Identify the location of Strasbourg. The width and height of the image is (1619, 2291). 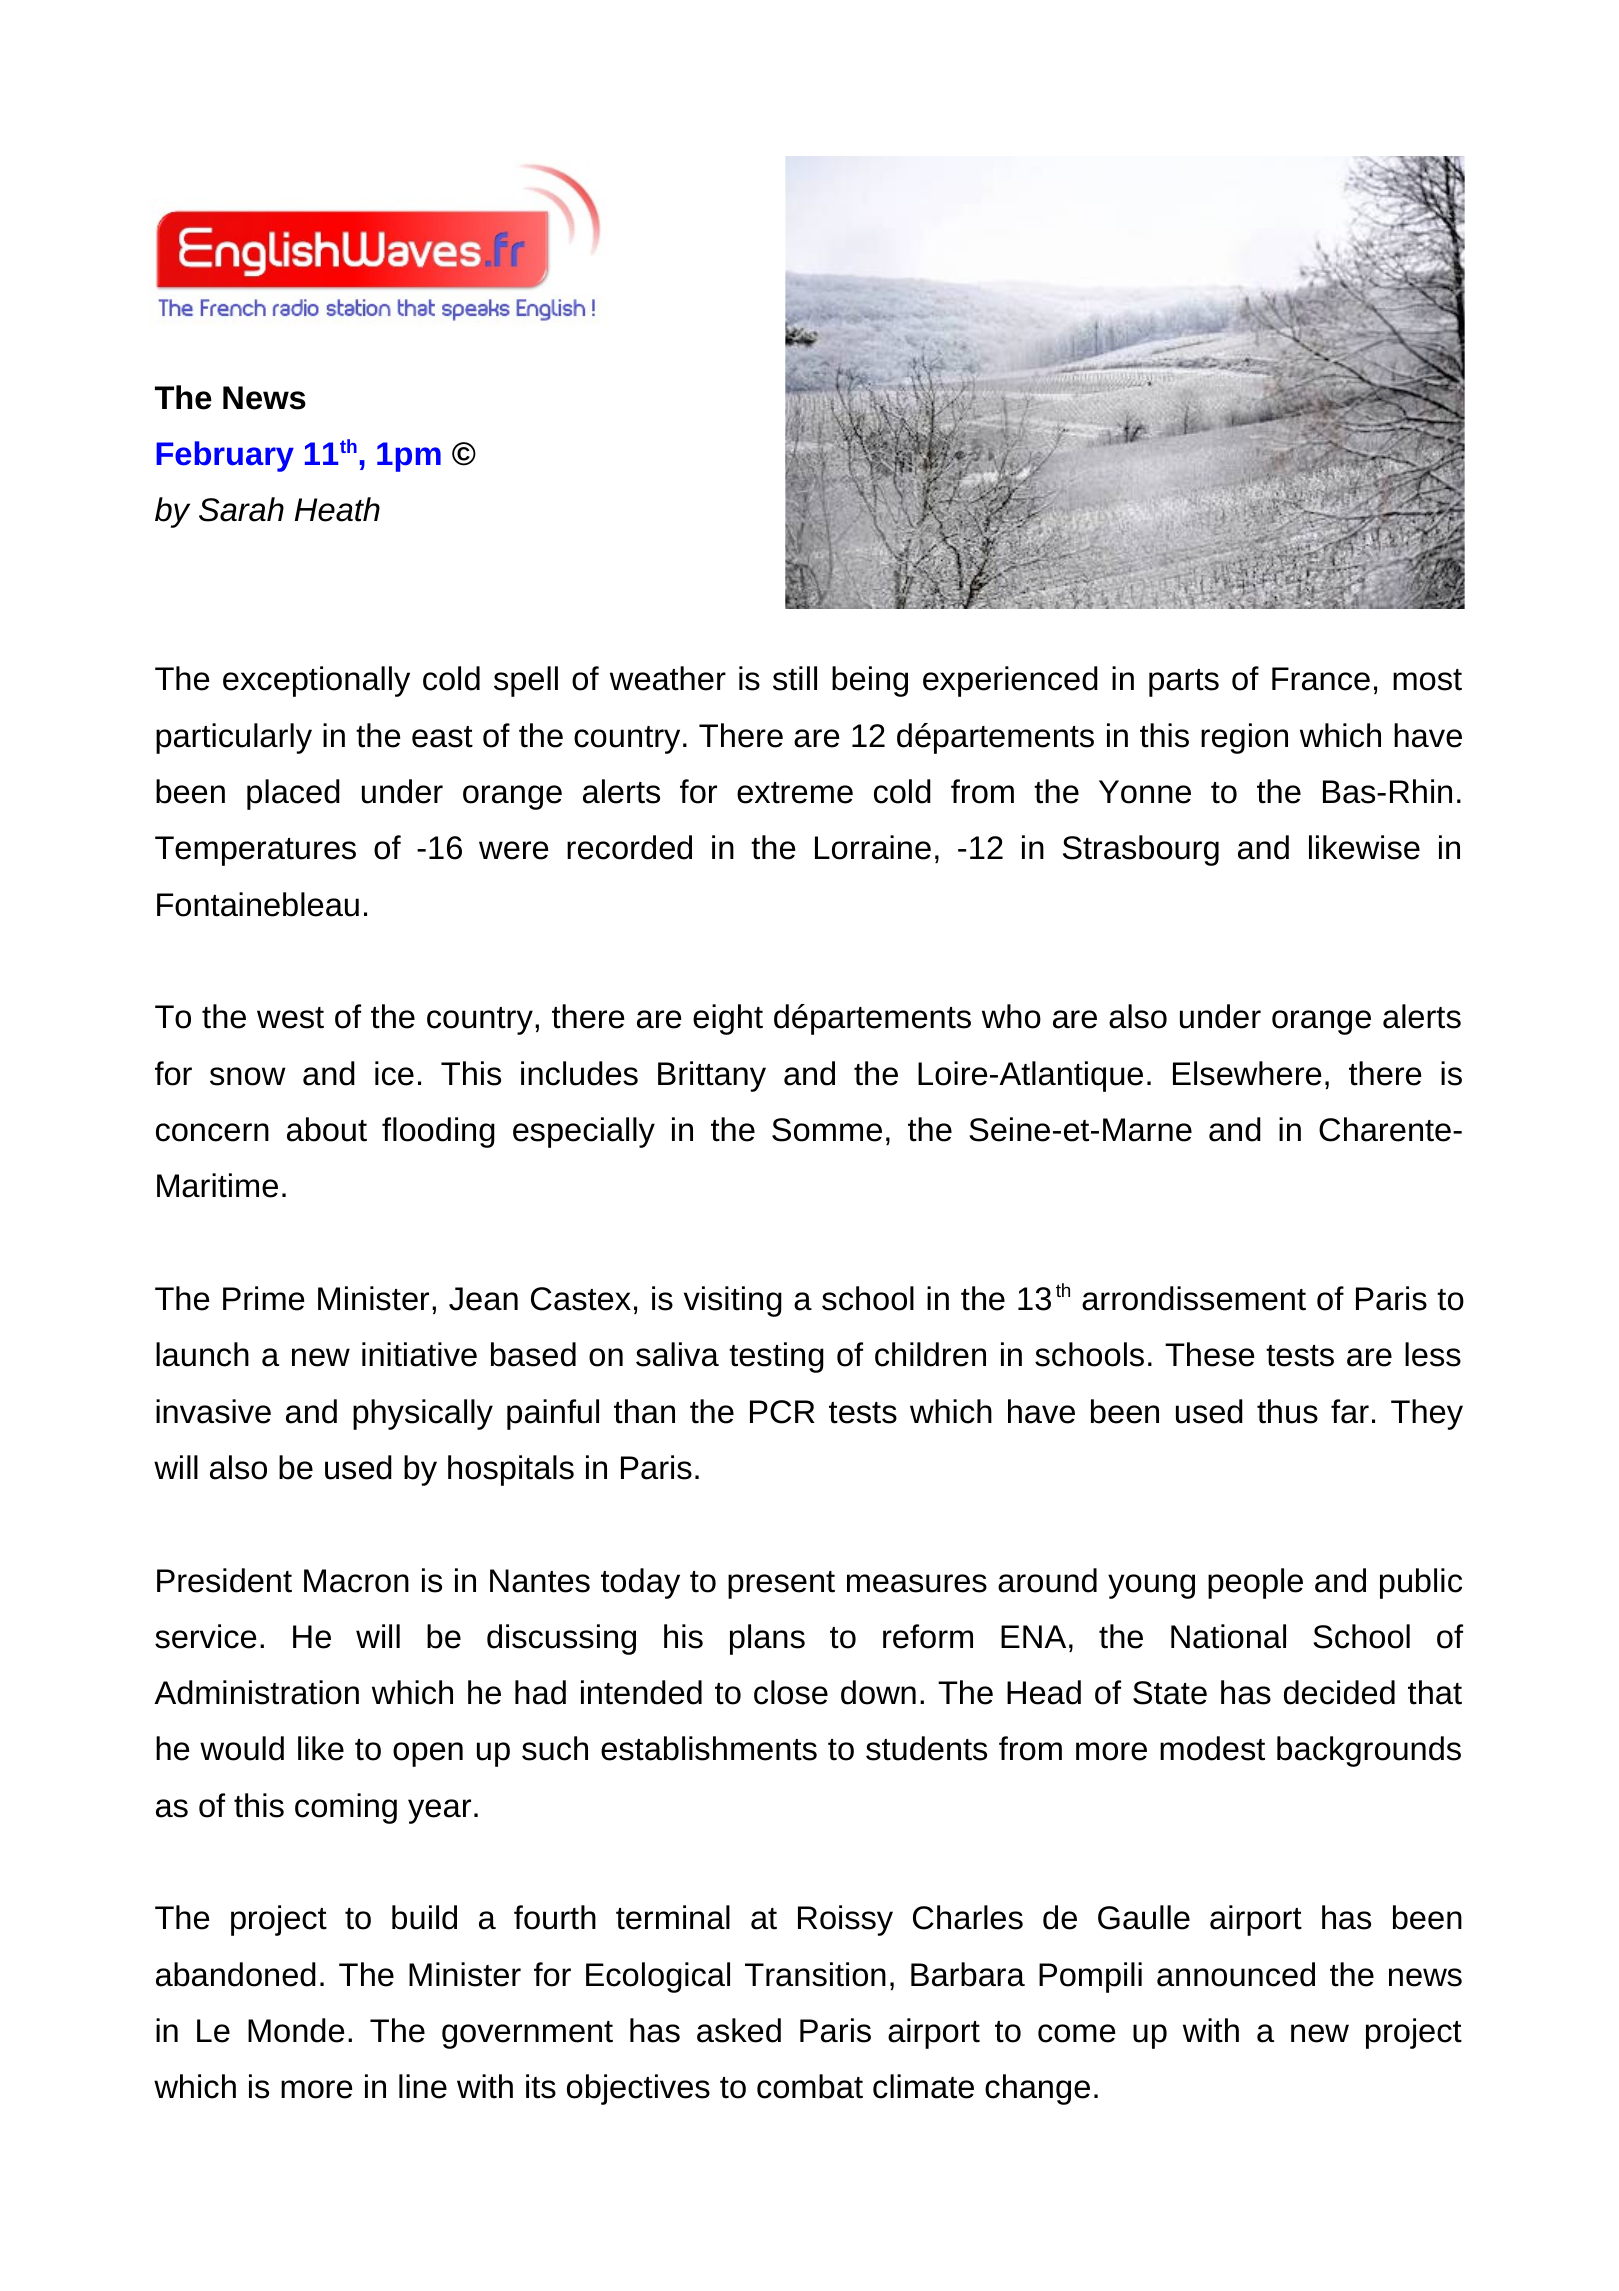
(1141, 850).
